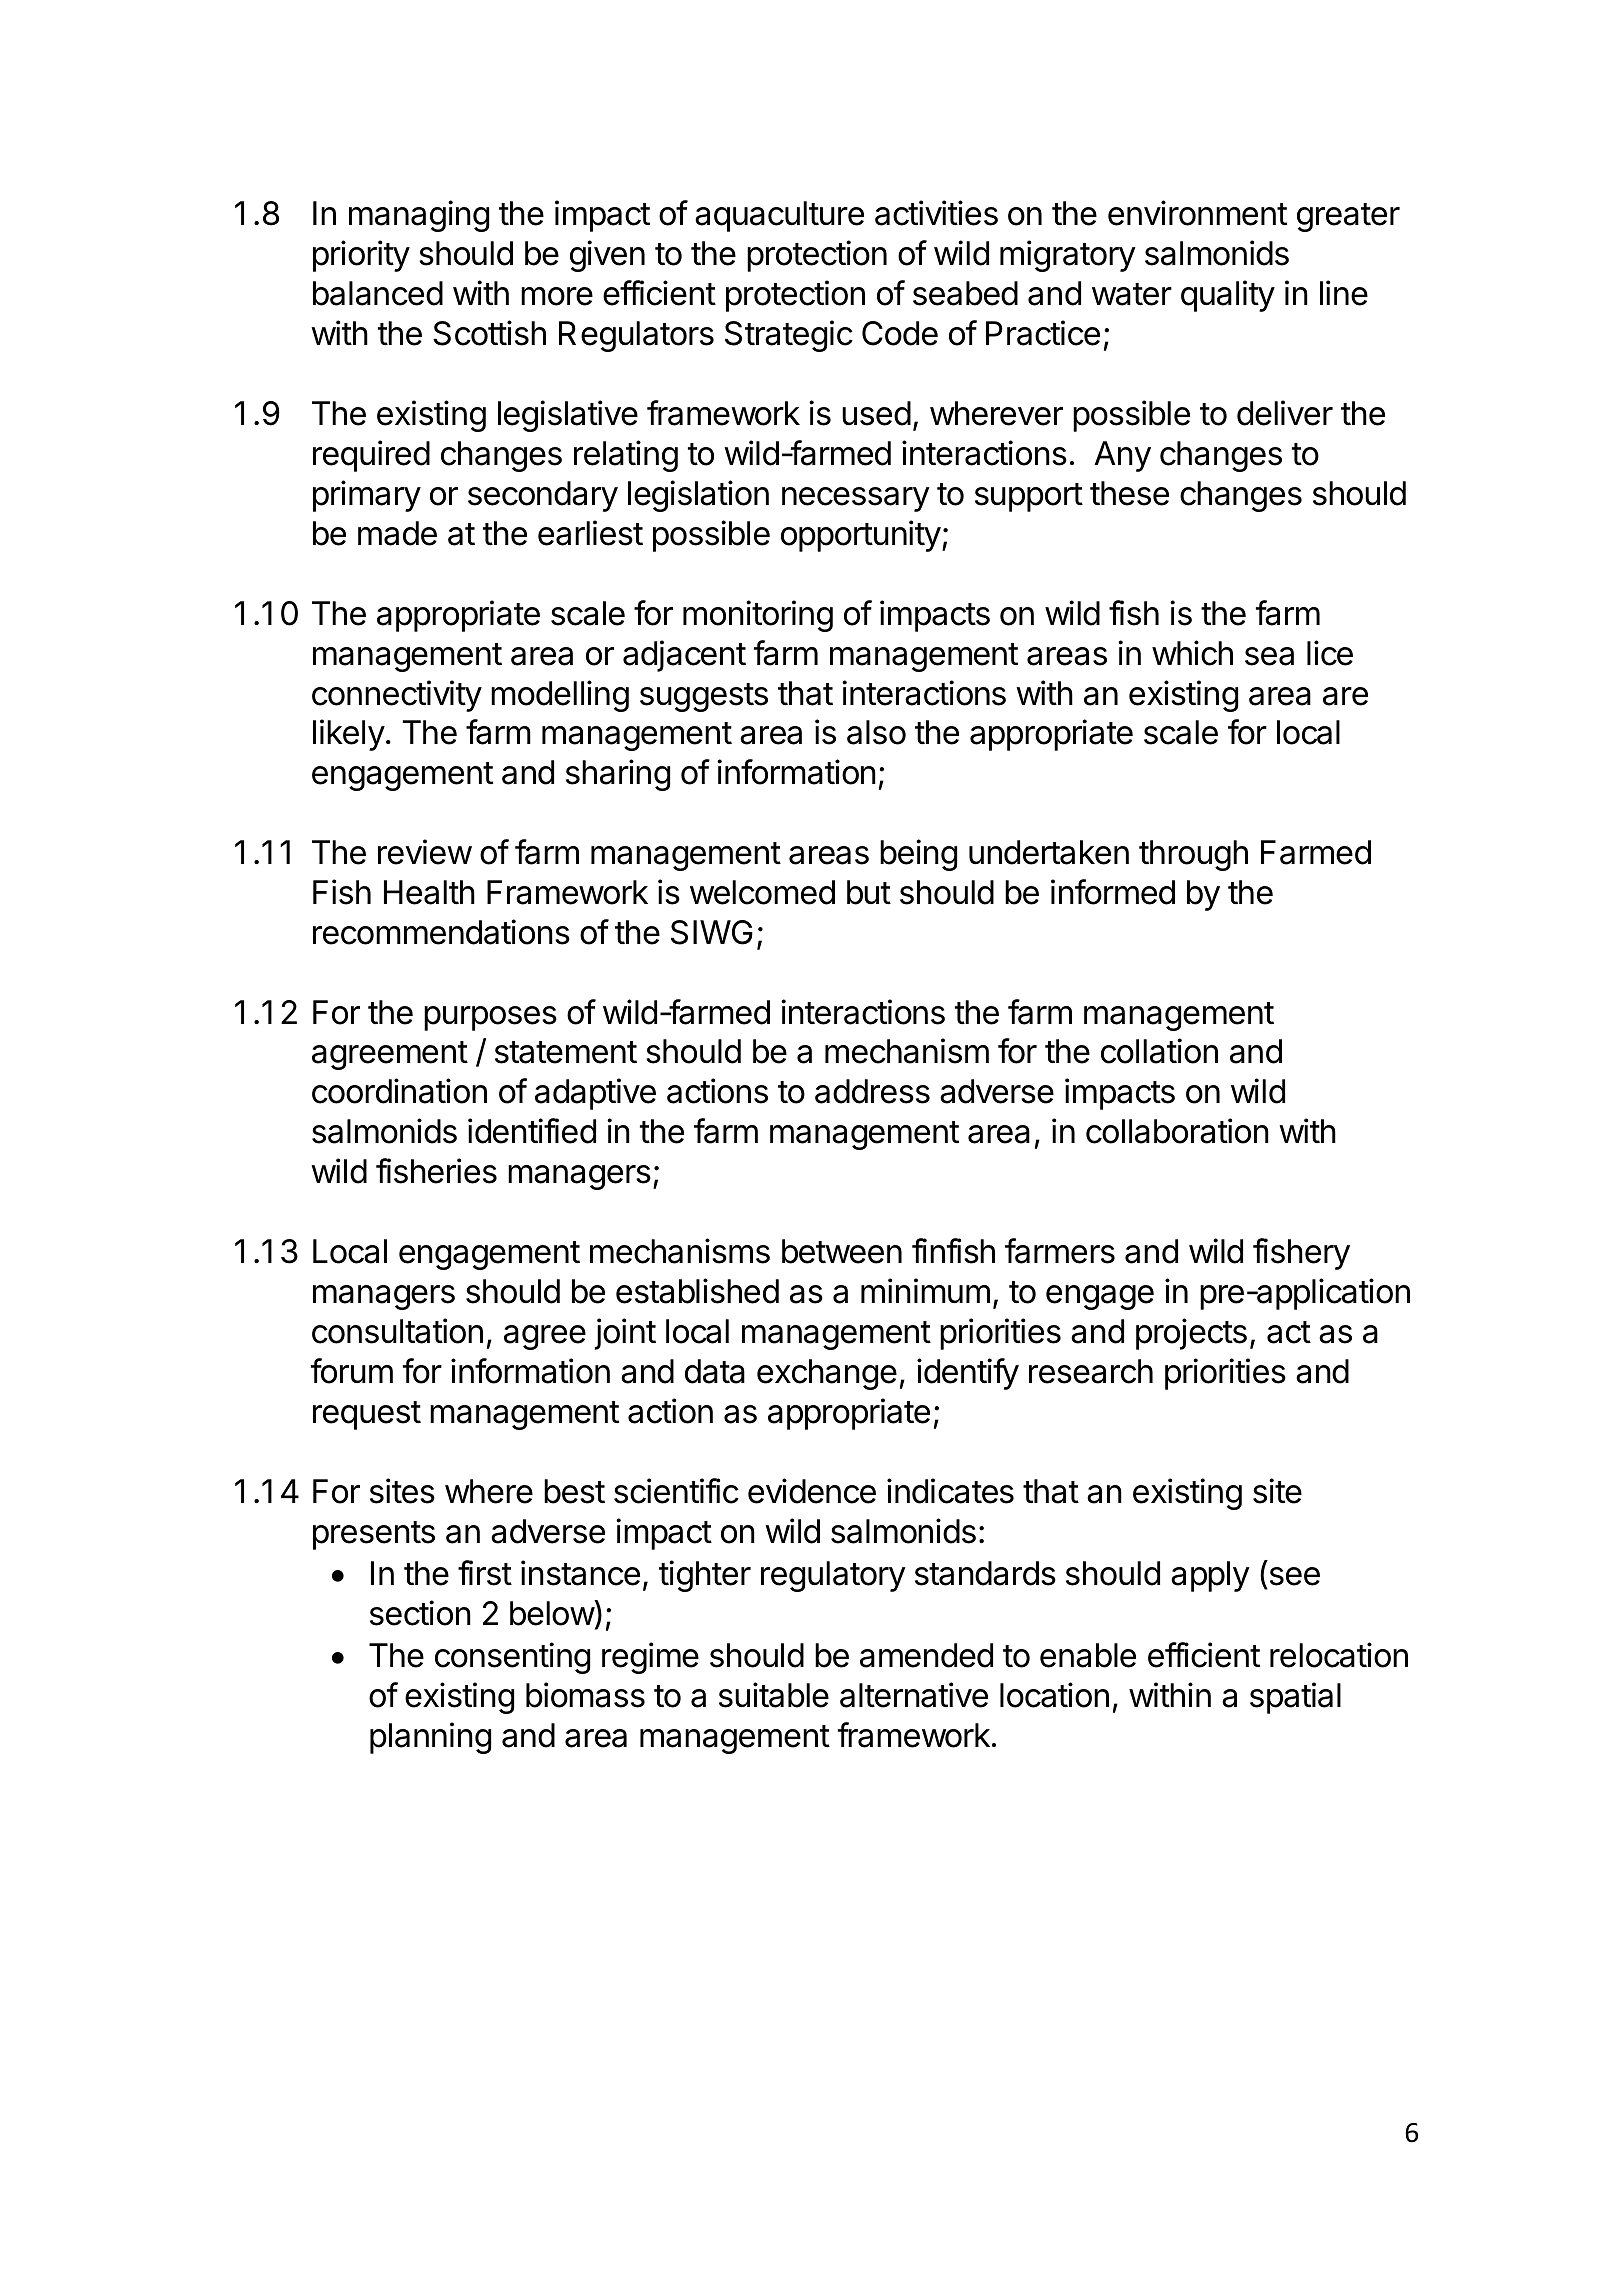 The height and width of the page is (2283, 1614). What do you see at coordinates (1159, 1051) in the page?
I see `collation` at bounding box center [1159, 1051].
